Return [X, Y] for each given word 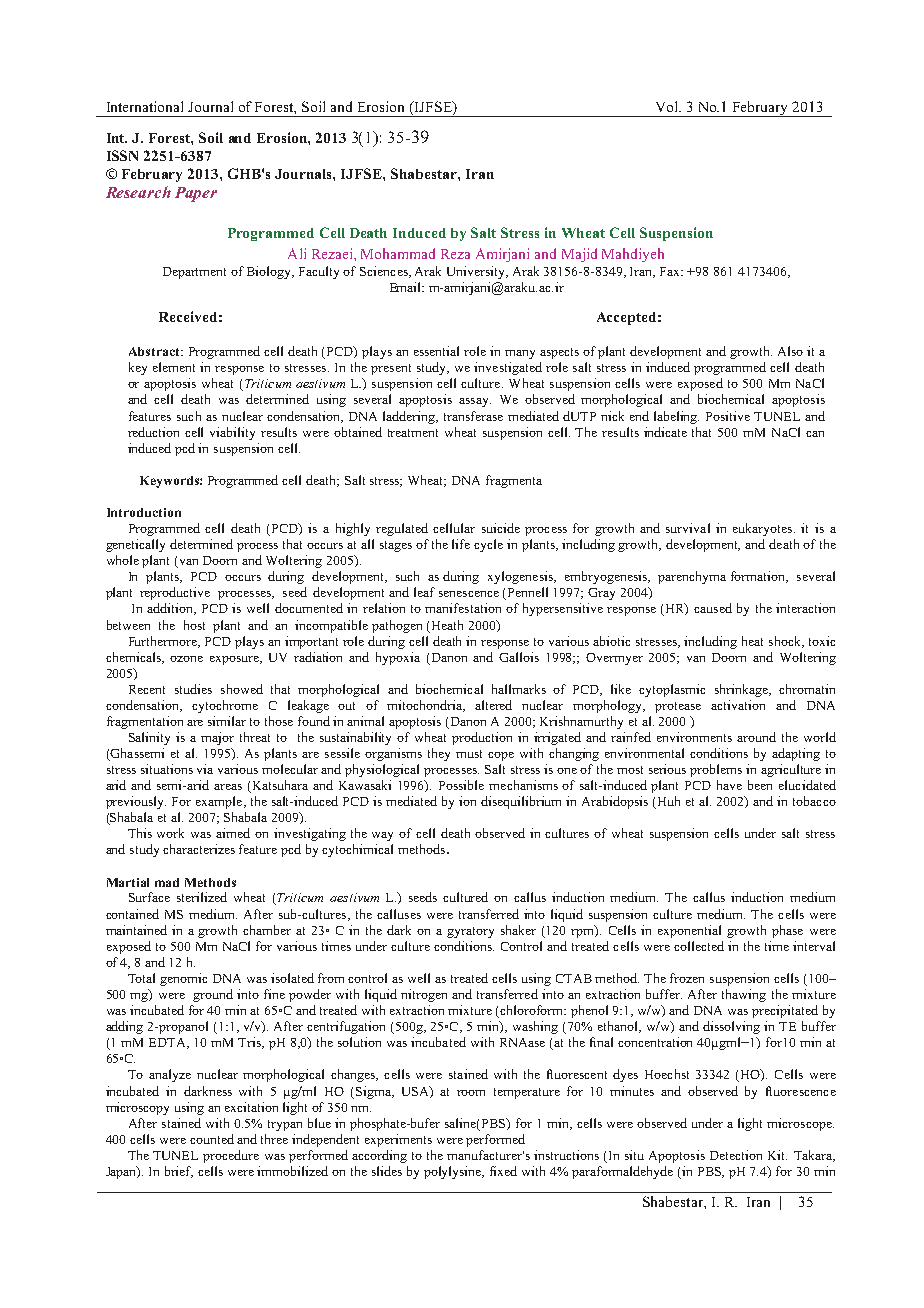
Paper [196, 194]
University [477, 272]
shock [786, 642]
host [194, 625]
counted [212, 1139]
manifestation [463, 608]
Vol [668, 106]
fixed [503, 1171]
